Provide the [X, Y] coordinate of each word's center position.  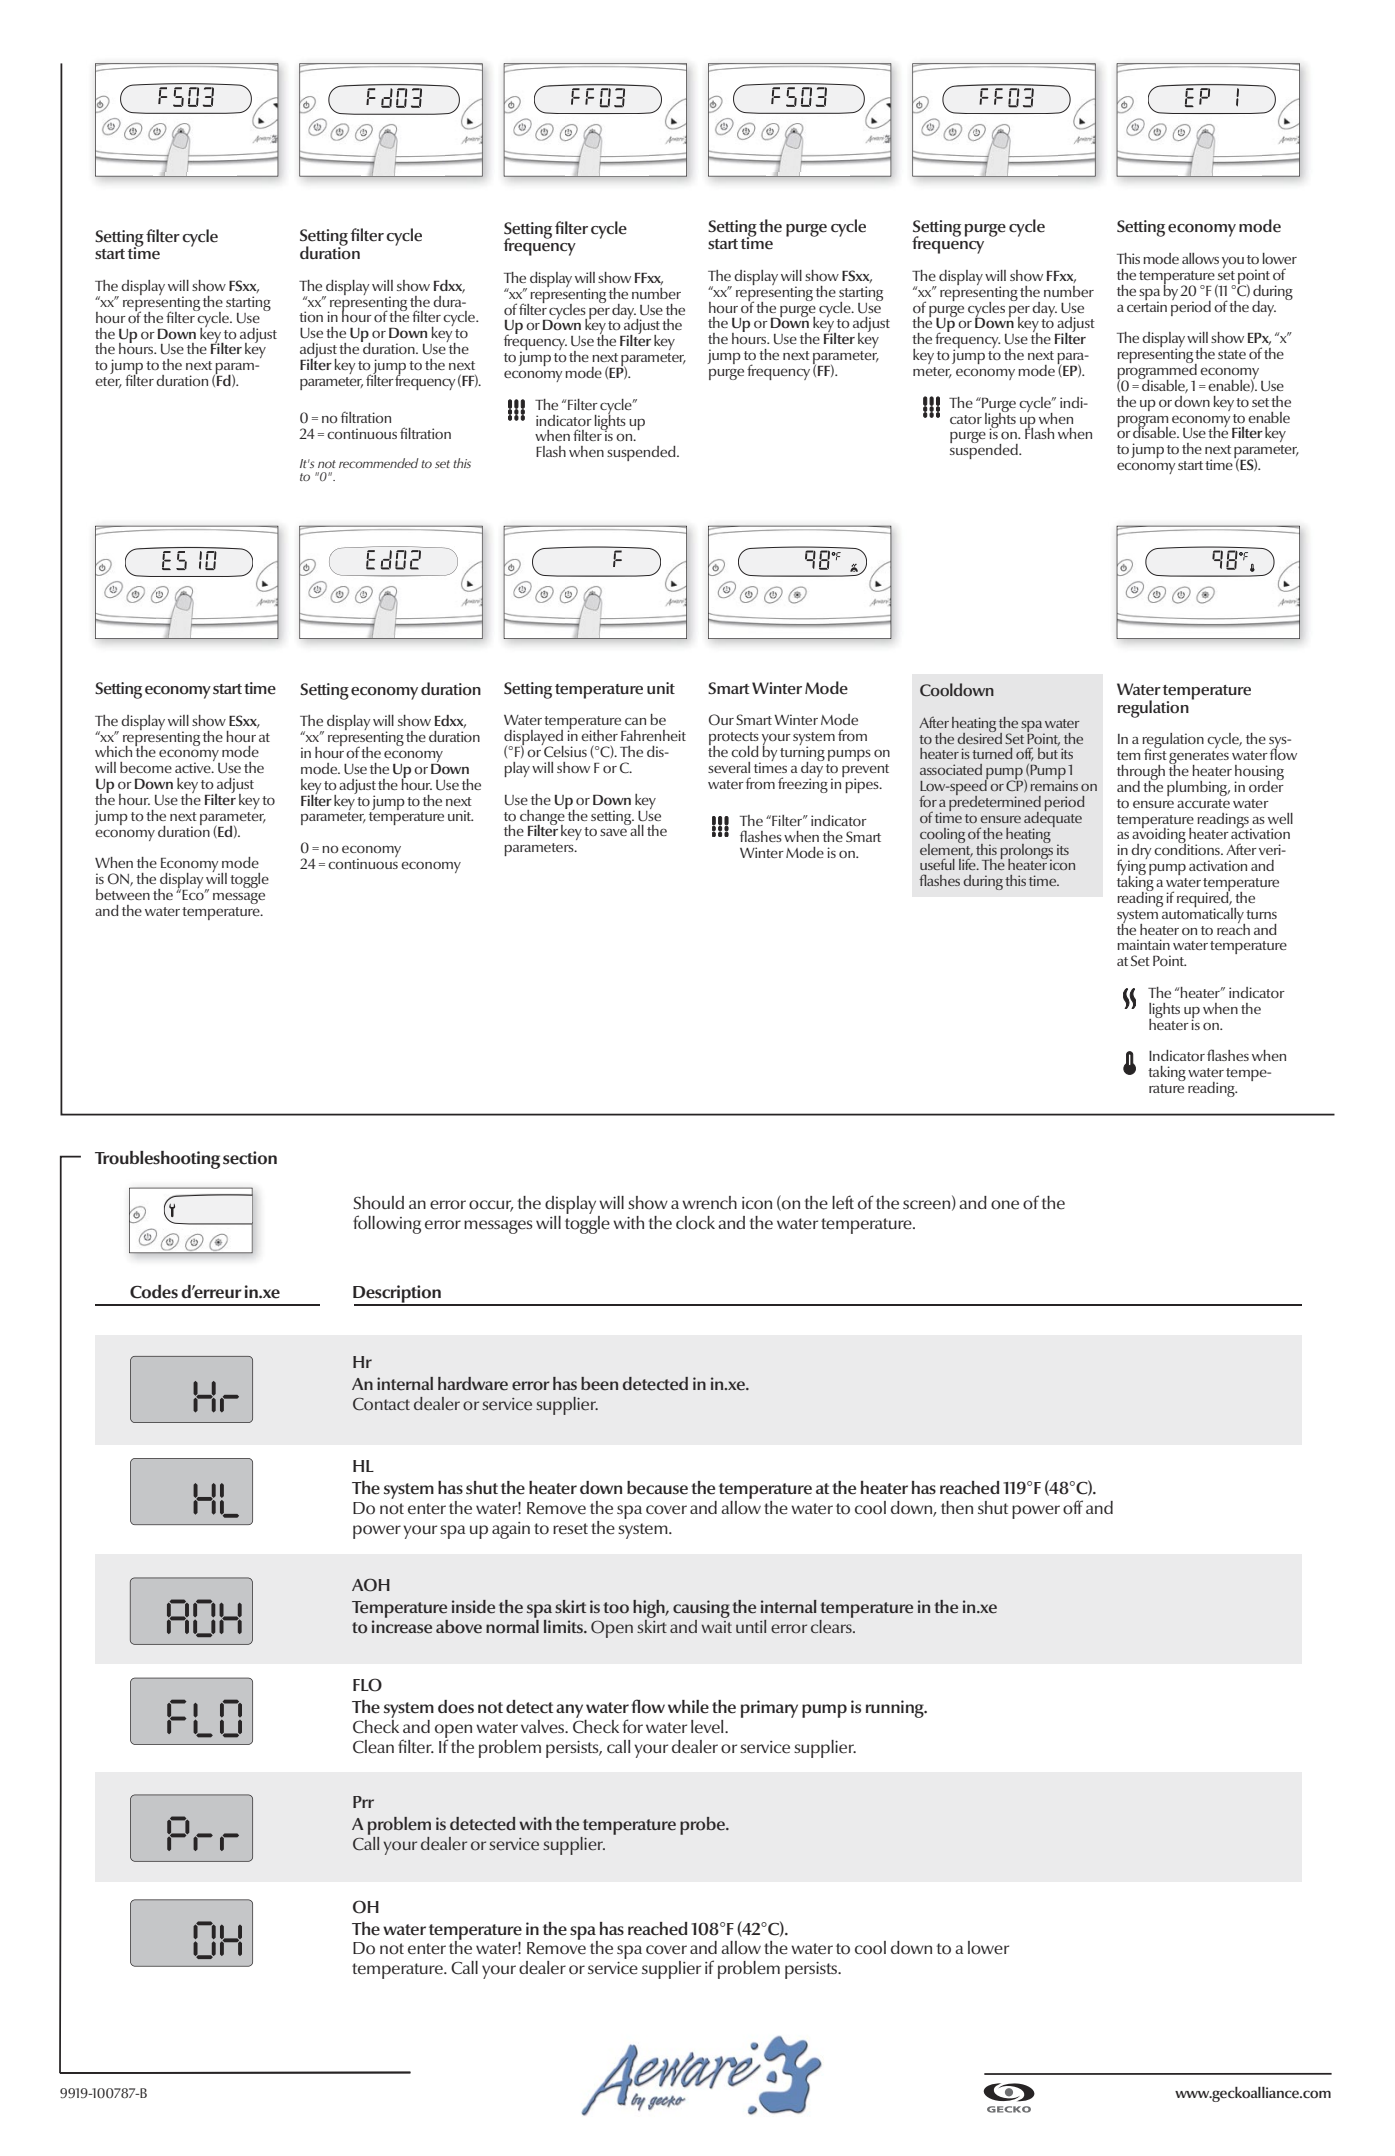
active [194, 767]
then [957, 1508]
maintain [1143, 944]
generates [1199, 759]
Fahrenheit [653, 735]
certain [1147, 305]
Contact [381, 1404]
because [657, 1488]
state [1232, 354]
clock [695, 1223]
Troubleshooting [157, 1160]
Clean [373, 1747]
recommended [379, 463]
